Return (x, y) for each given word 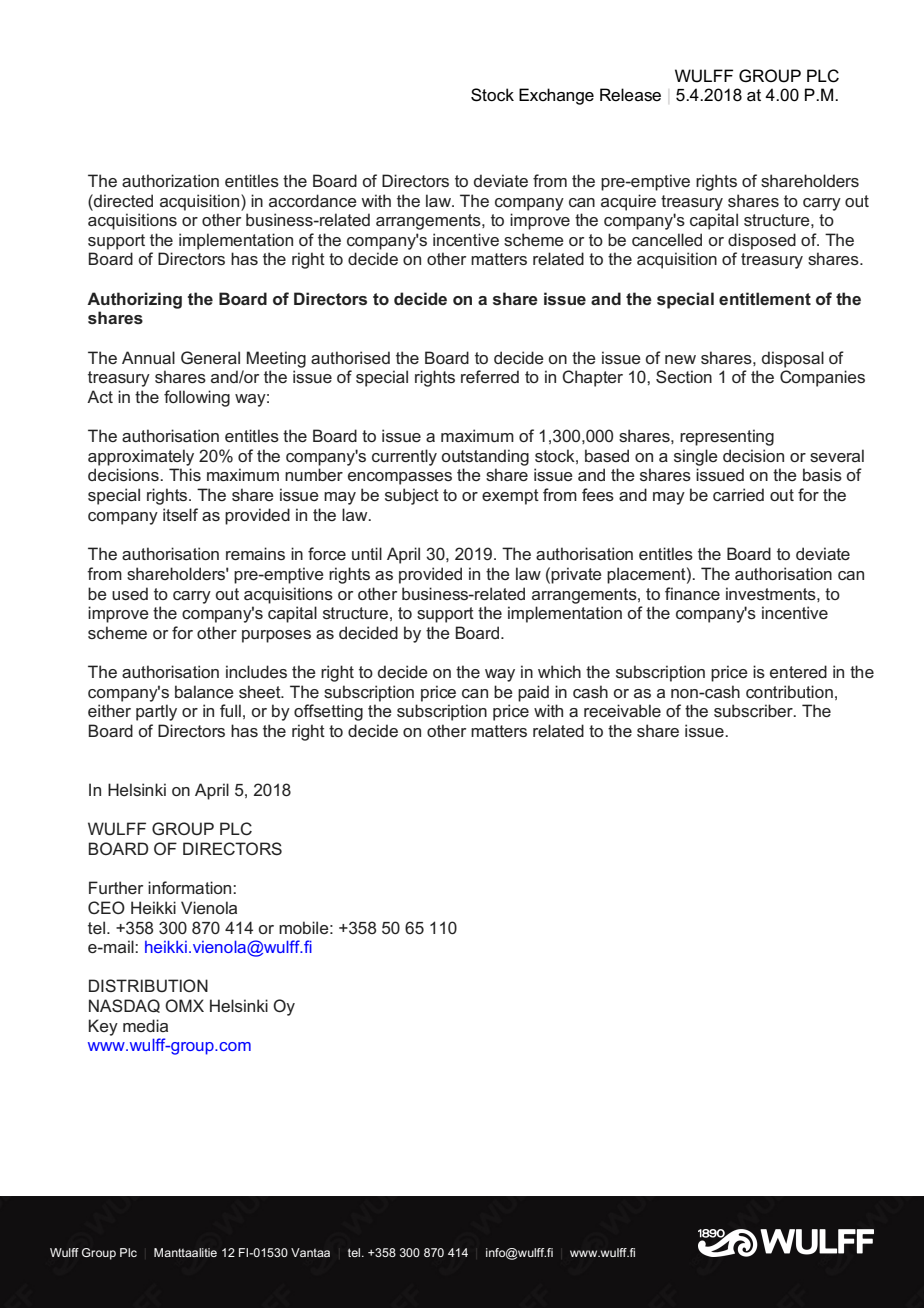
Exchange (556, 96)
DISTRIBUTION (148, 985)
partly (156, 712)
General (210, 357)
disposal (793, 359)
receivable (622, 710)
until (367, 553)
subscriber (754, 710)
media (145, 1025)
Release (630, 95)
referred (490, 376)
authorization (170, 180)
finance (692, 593)
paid (533, 693)
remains (255, 553)
